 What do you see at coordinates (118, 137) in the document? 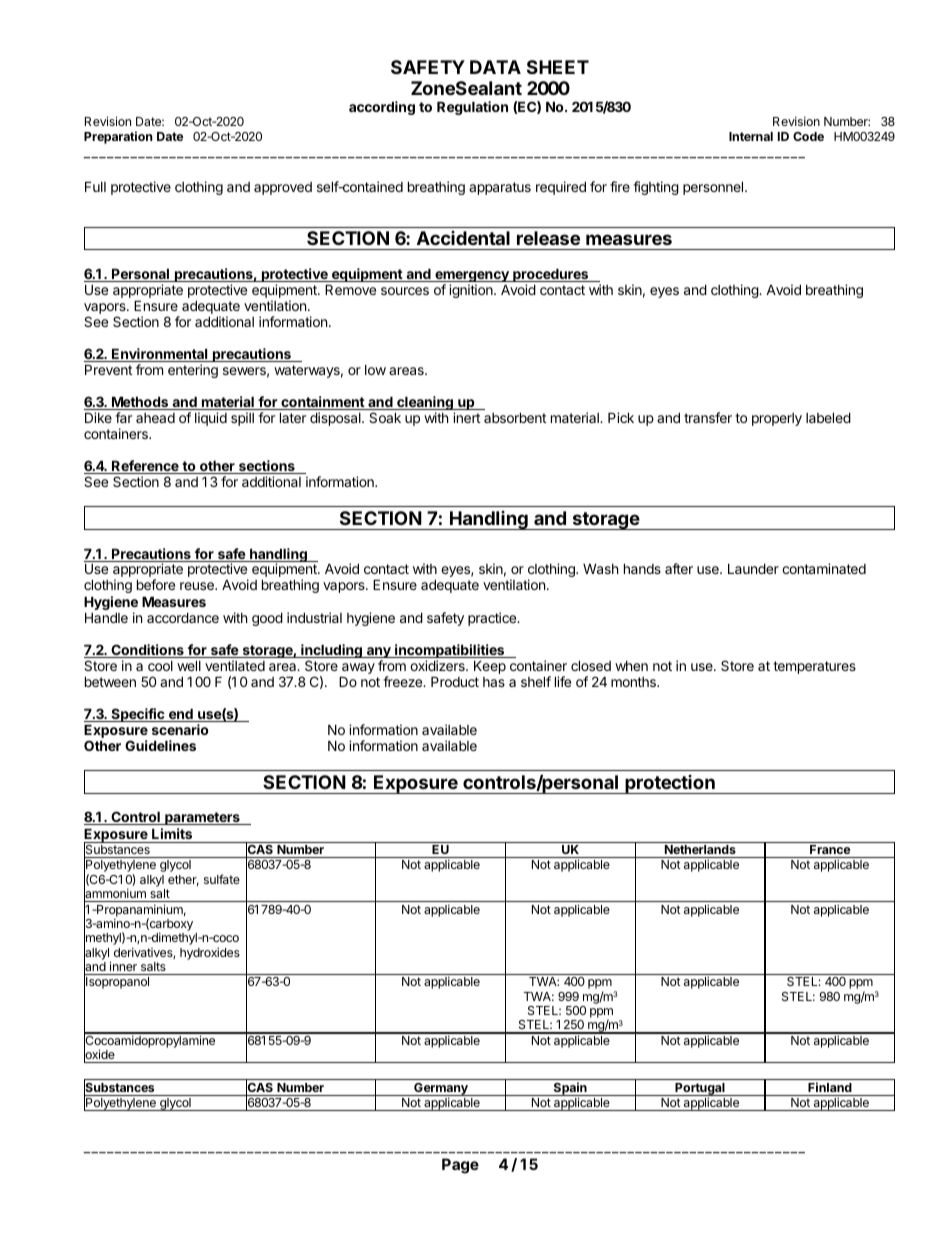
I see `Preparation` at bounding box center [118, 137].
